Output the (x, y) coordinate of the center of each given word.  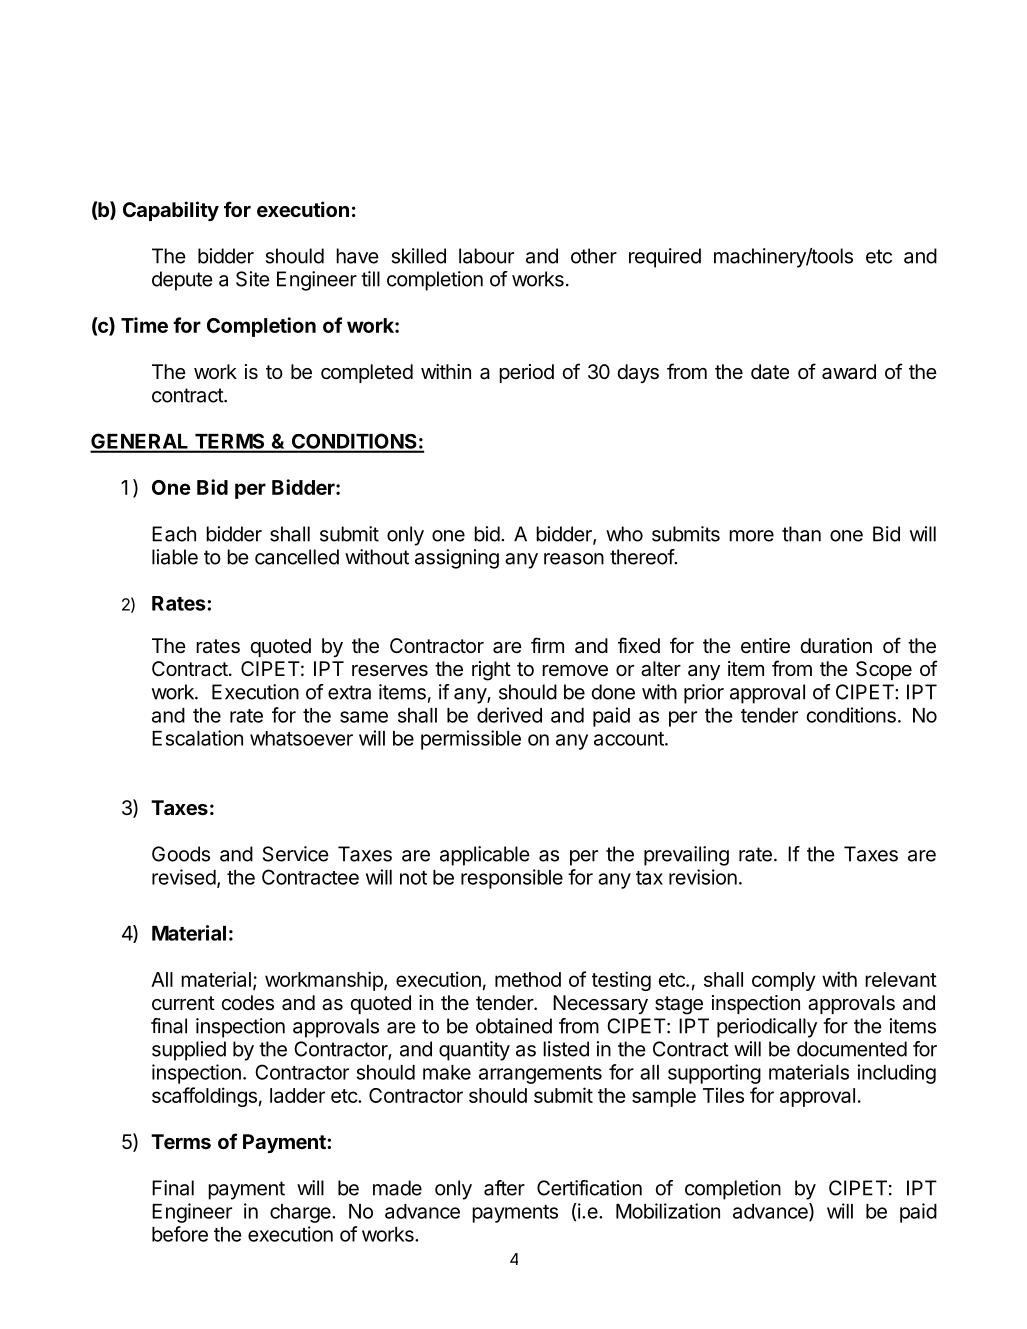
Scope (884, 670)
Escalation (197, 738)
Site (253, 279)
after (504, 1188)
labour (486, 256)
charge (301, 1213)
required (665, 258)
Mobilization (668, 1211)
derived (509, 715)
